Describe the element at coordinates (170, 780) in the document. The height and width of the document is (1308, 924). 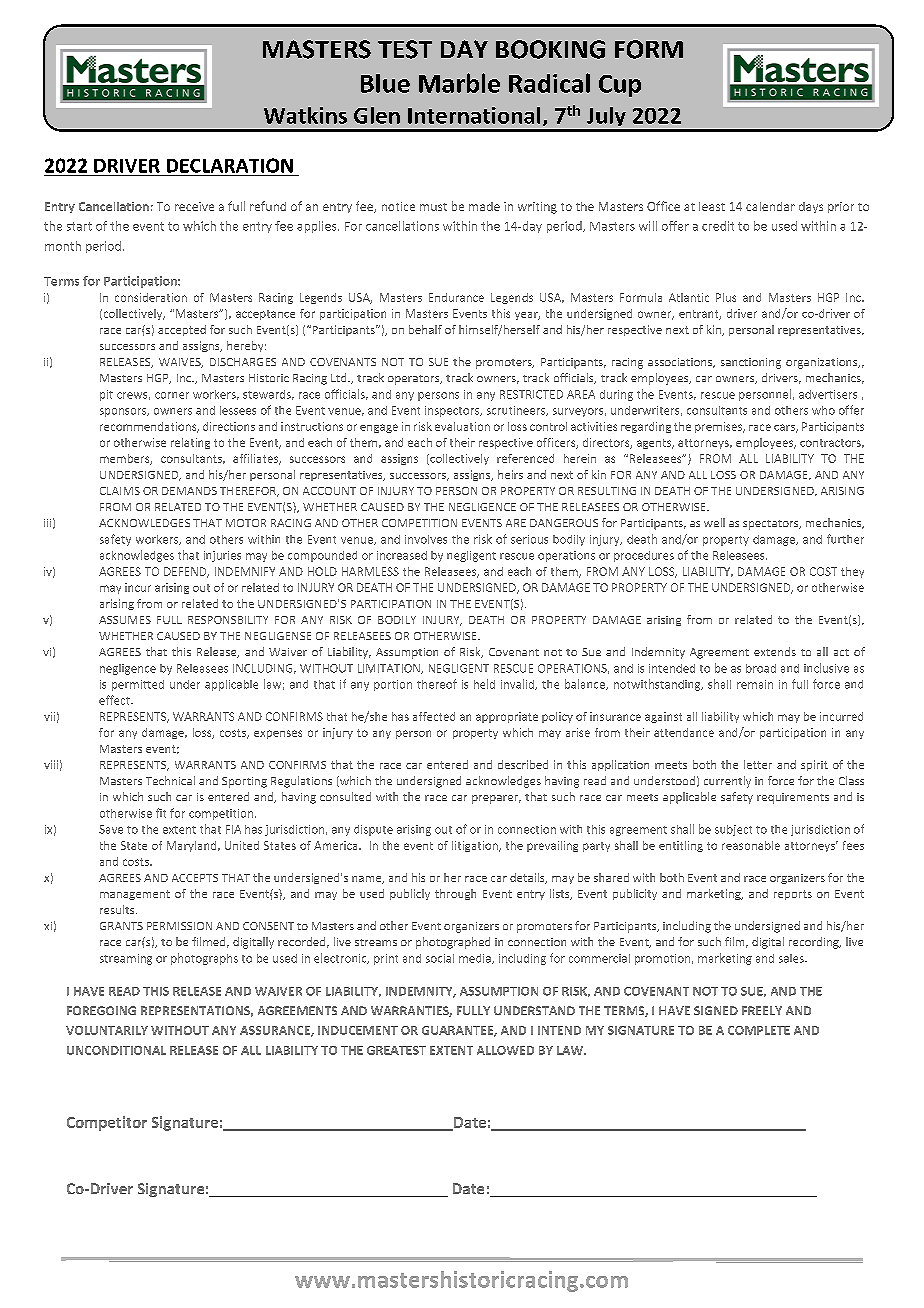
I see `Technical` at that location.
